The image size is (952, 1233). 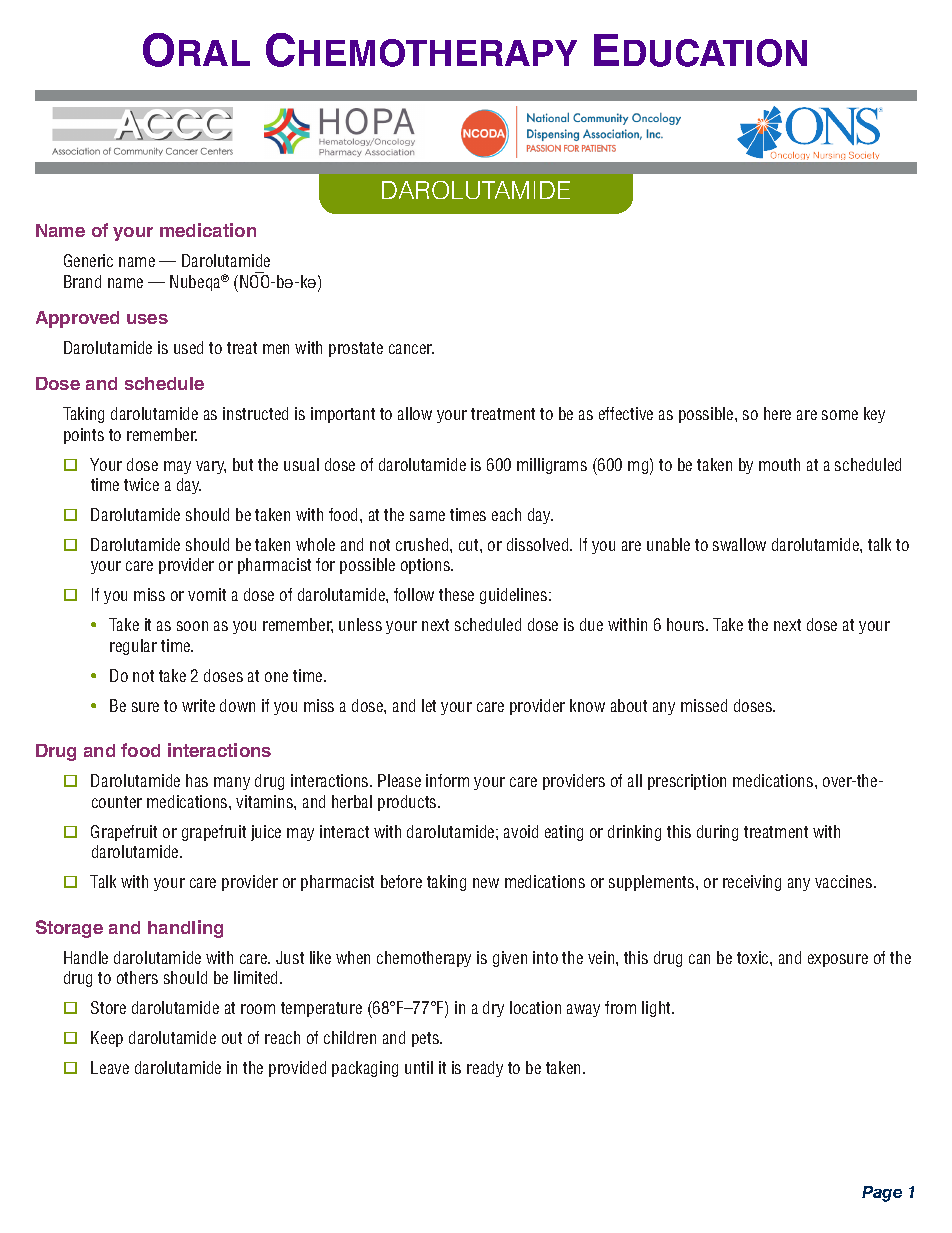 I want to click on same, so click(x=427, y=516).
